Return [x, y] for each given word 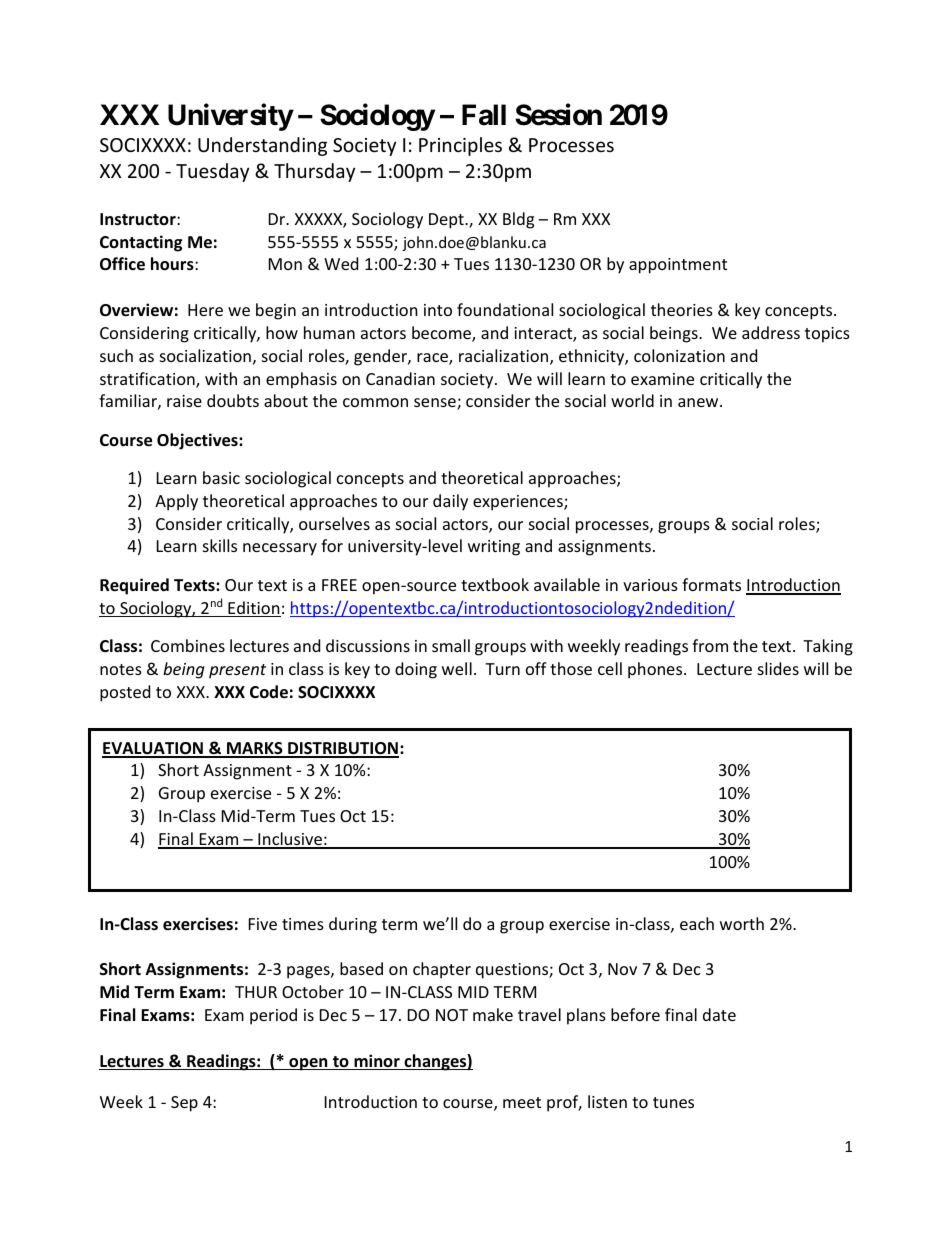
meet [522, 1102]
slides [778, 668]
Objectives [198, 441]
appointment [678, 266]
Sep [184, 1104]
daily [450, 502]
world [632, 400]
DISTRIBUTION [342, 749]
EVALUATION [153, 749]
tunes [673, 1102]
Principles [460, 146]
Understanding [262, 146]
